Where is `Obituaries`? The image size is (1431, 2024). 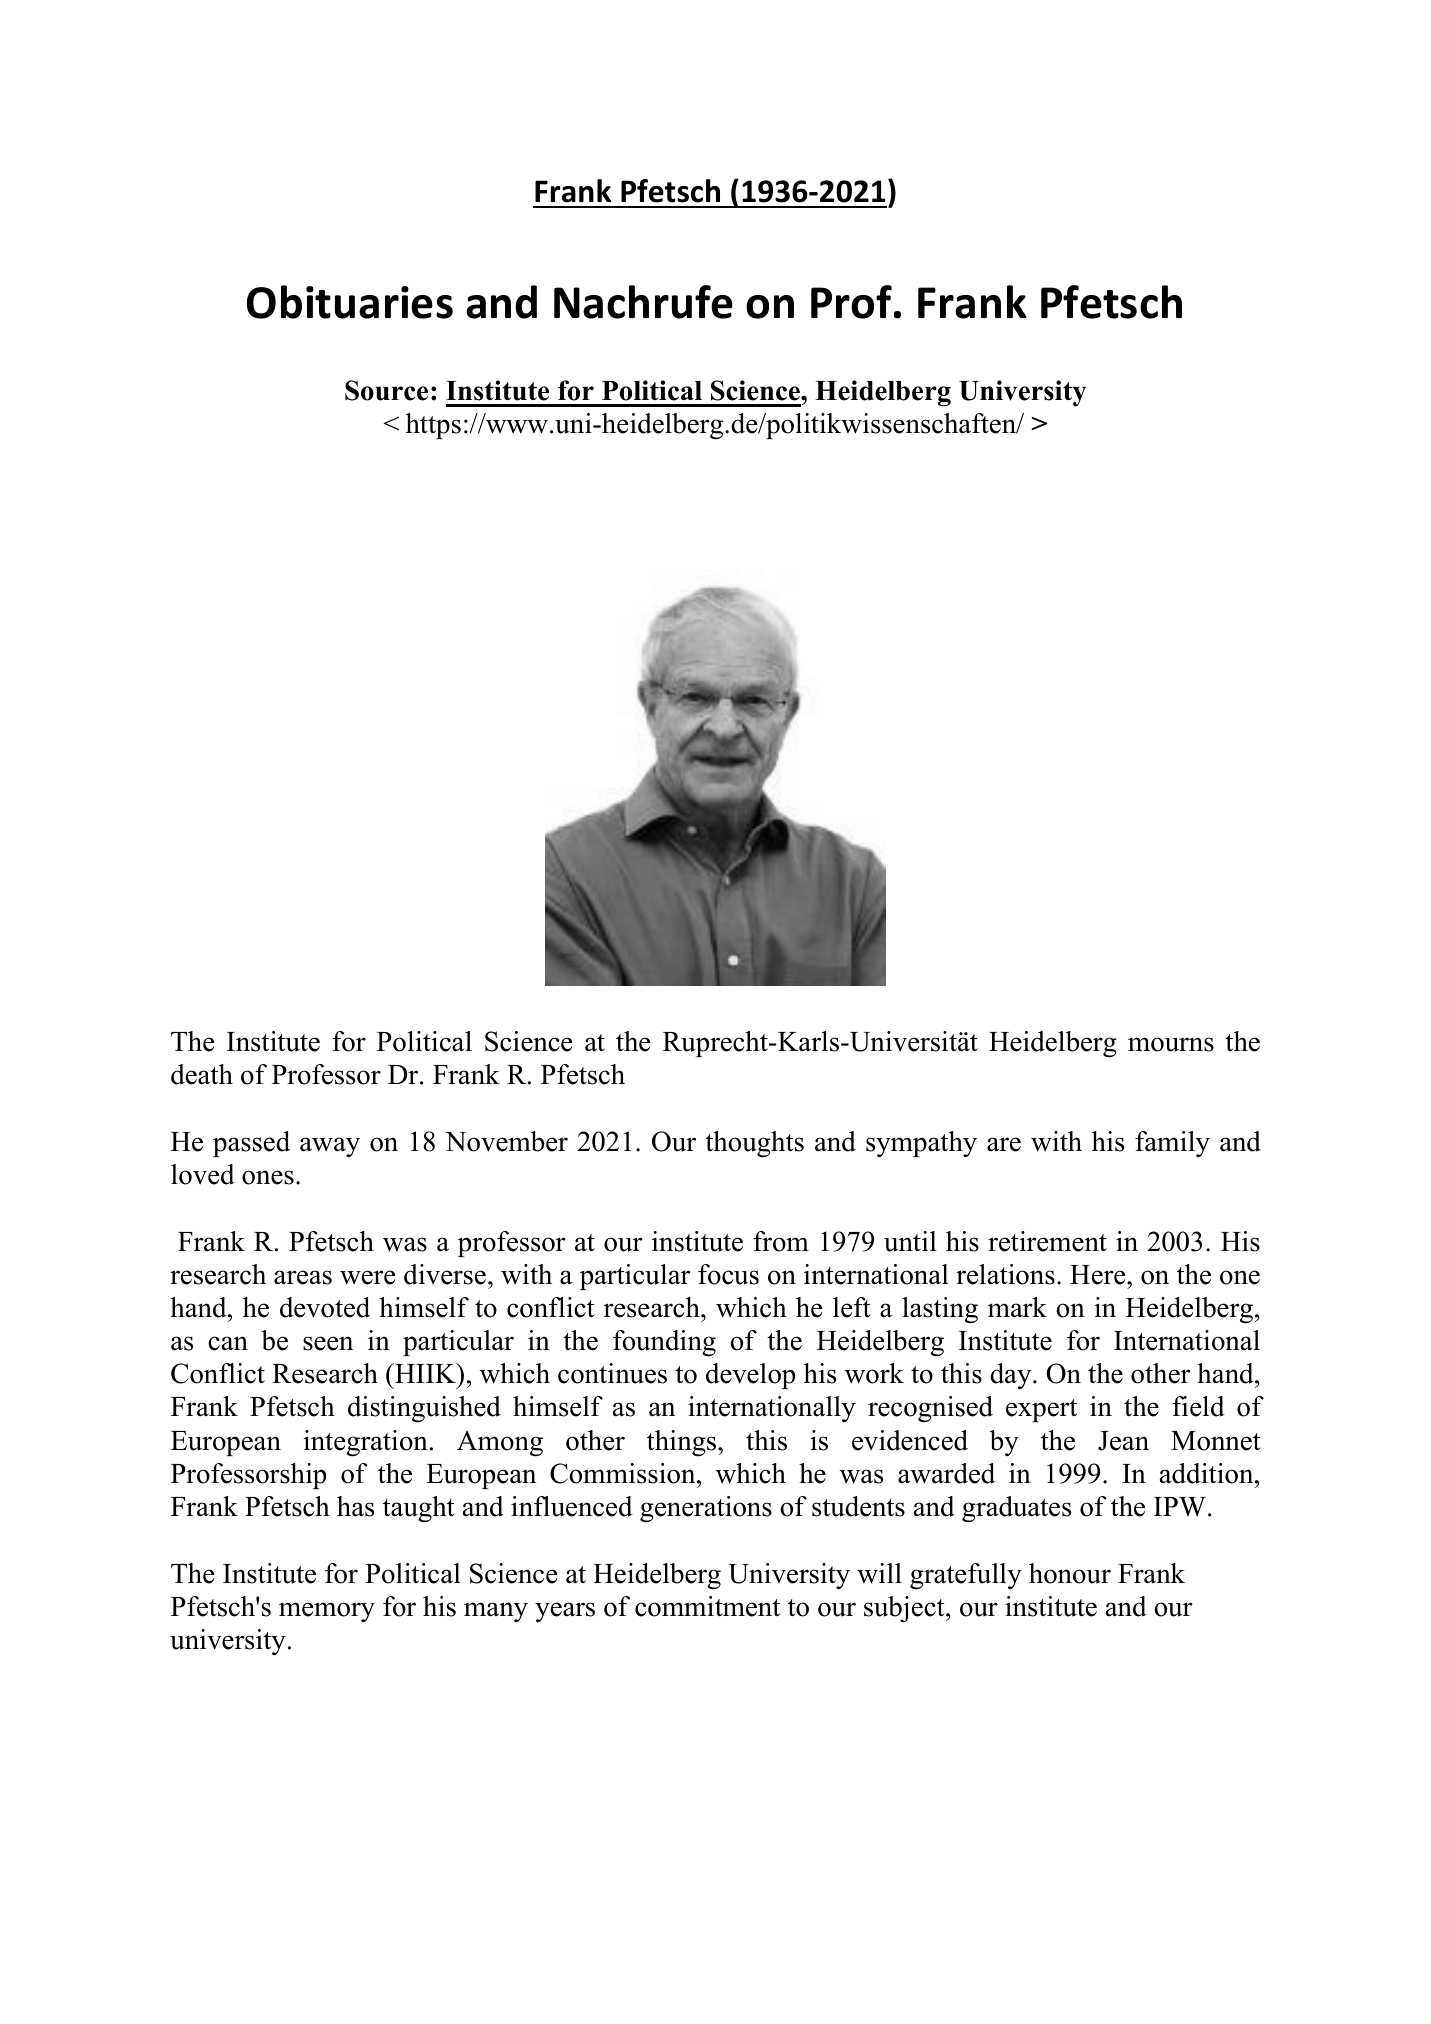
Obituaries is located at coordinates (350, 302).
